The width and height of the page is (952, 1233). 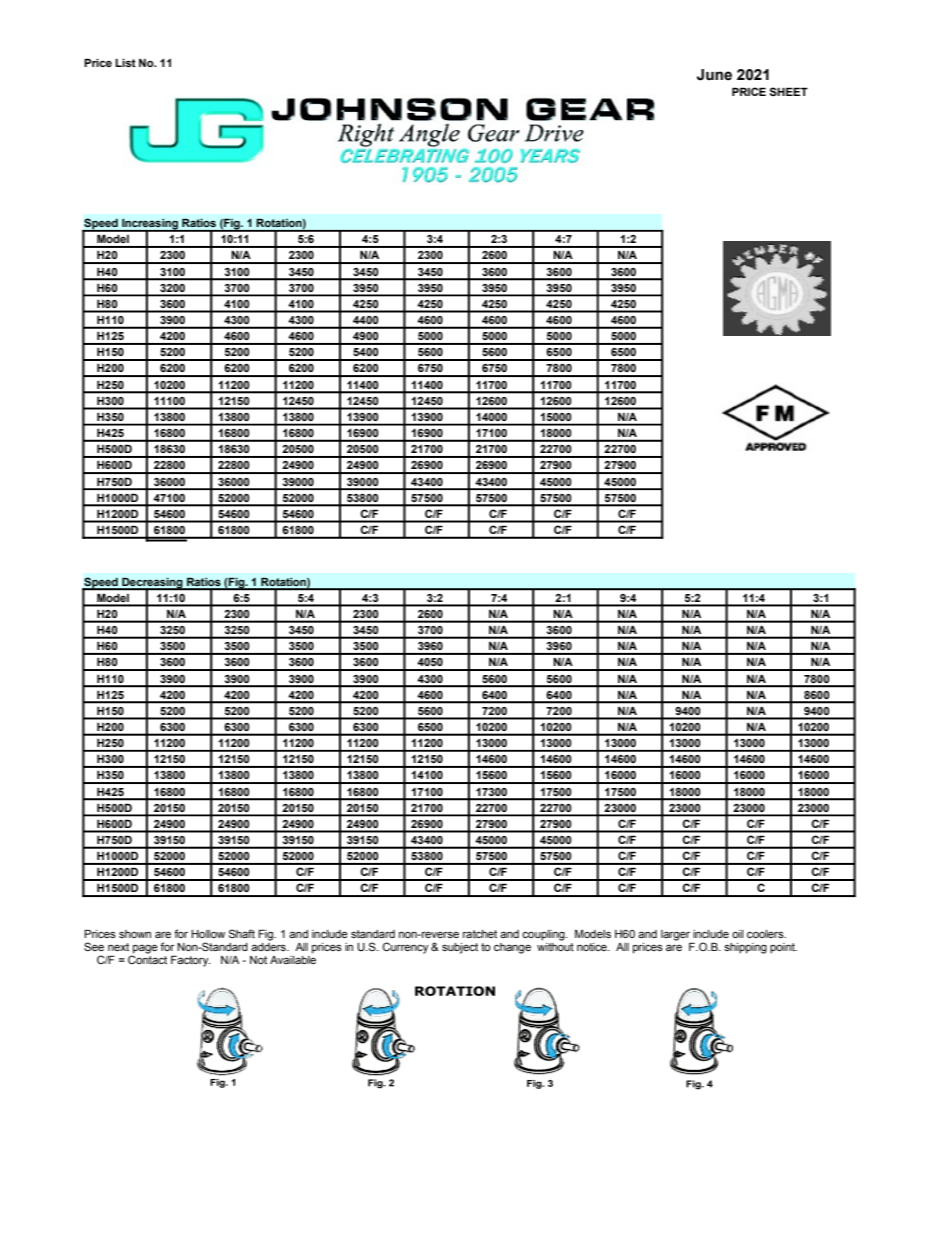 I want to click on Hollow, so click(x=208, y=934).
